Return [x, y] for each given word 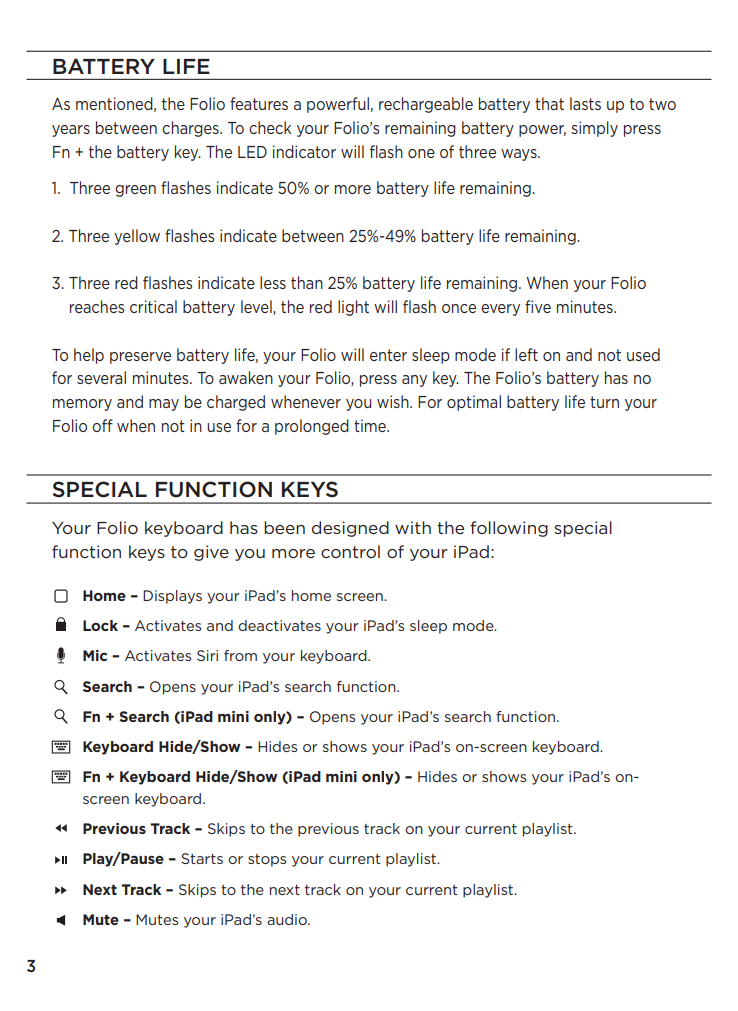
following [509, 529]
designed [350, 529]
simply [594, 129]
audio [288, 919]
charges [191, 129]
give [211, 553]
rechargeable [426, 105]
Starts [202, 858]
